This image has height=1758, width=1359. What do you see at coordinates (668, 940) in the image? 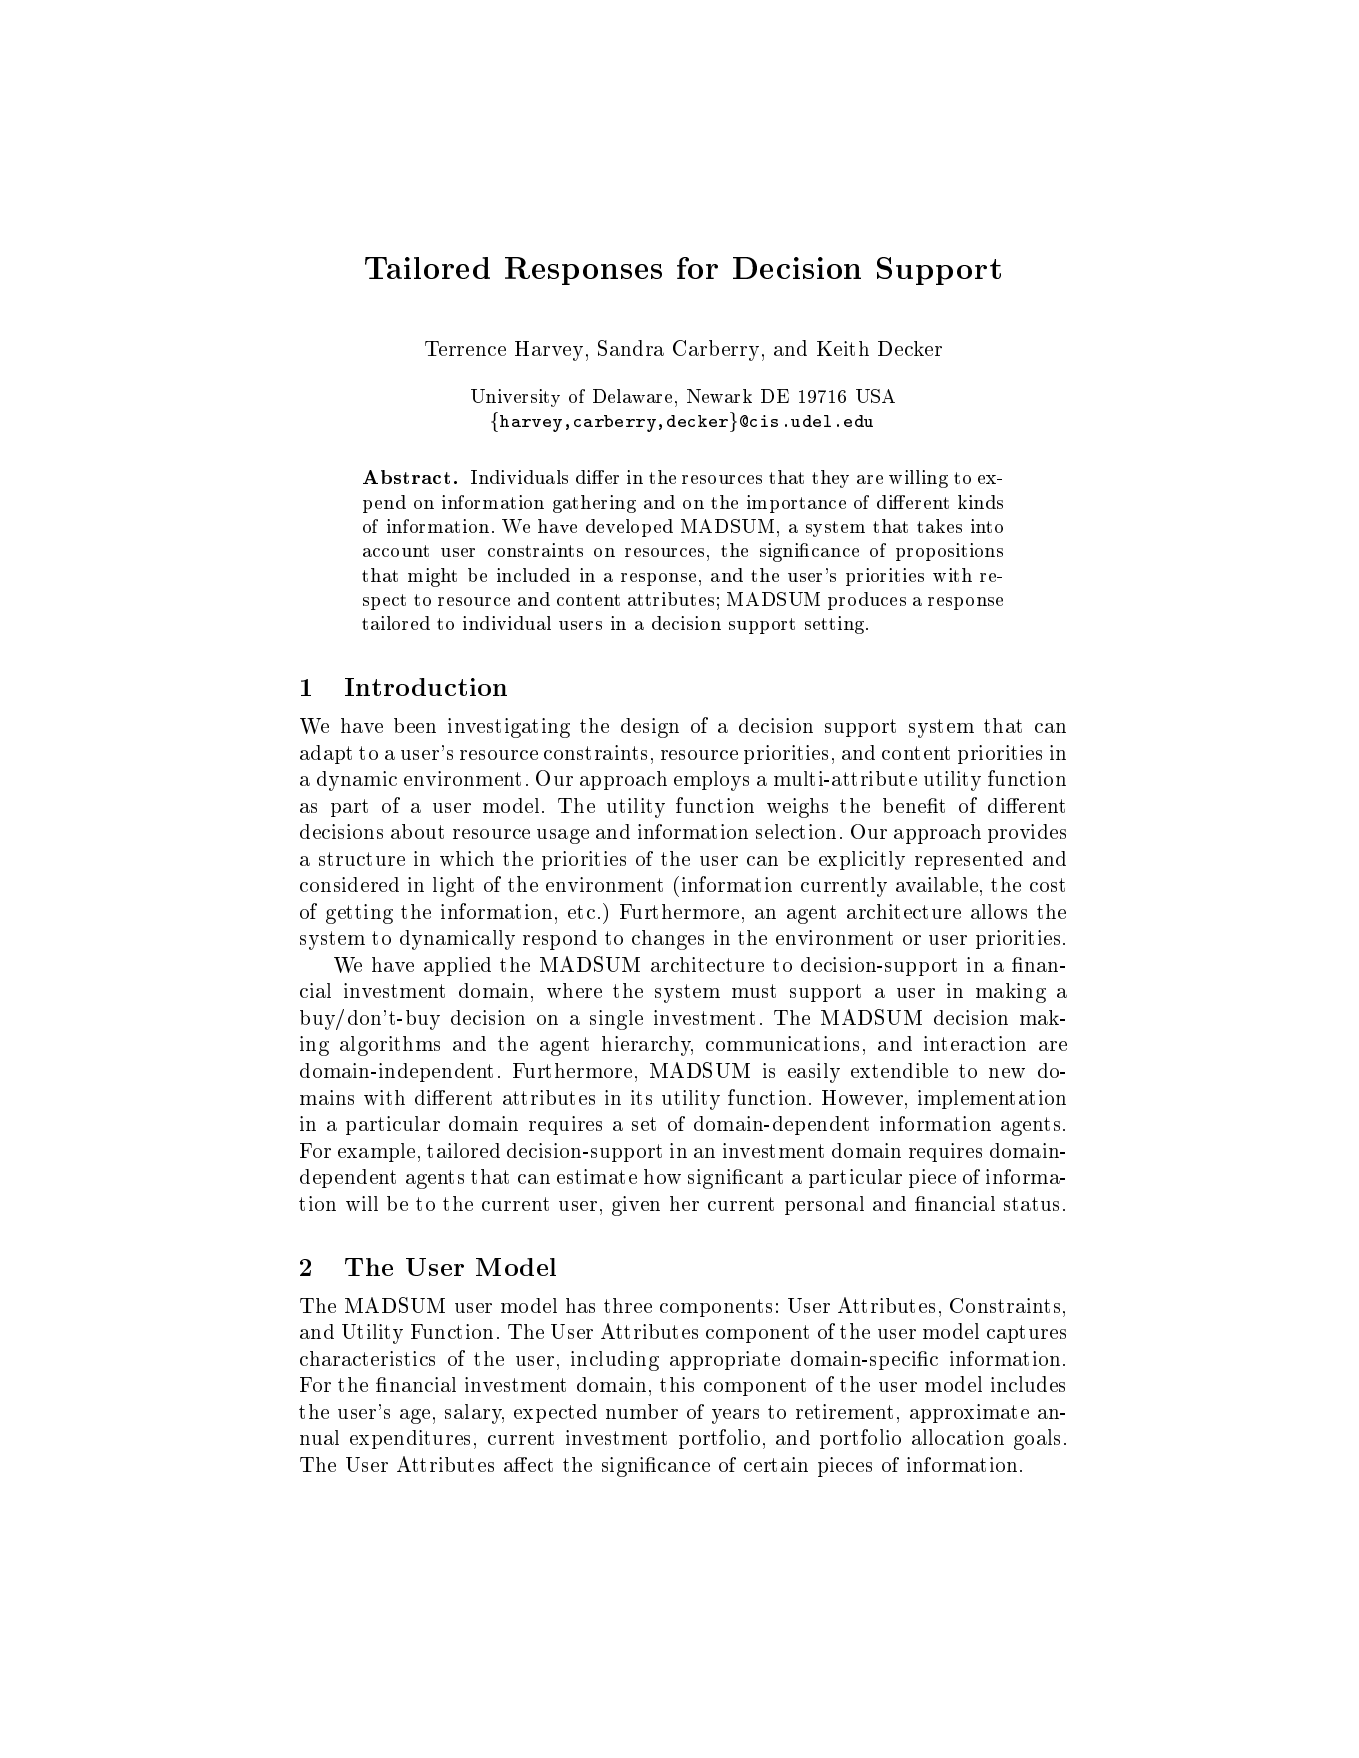
I see `changes` at bounding box center [668, 940].
